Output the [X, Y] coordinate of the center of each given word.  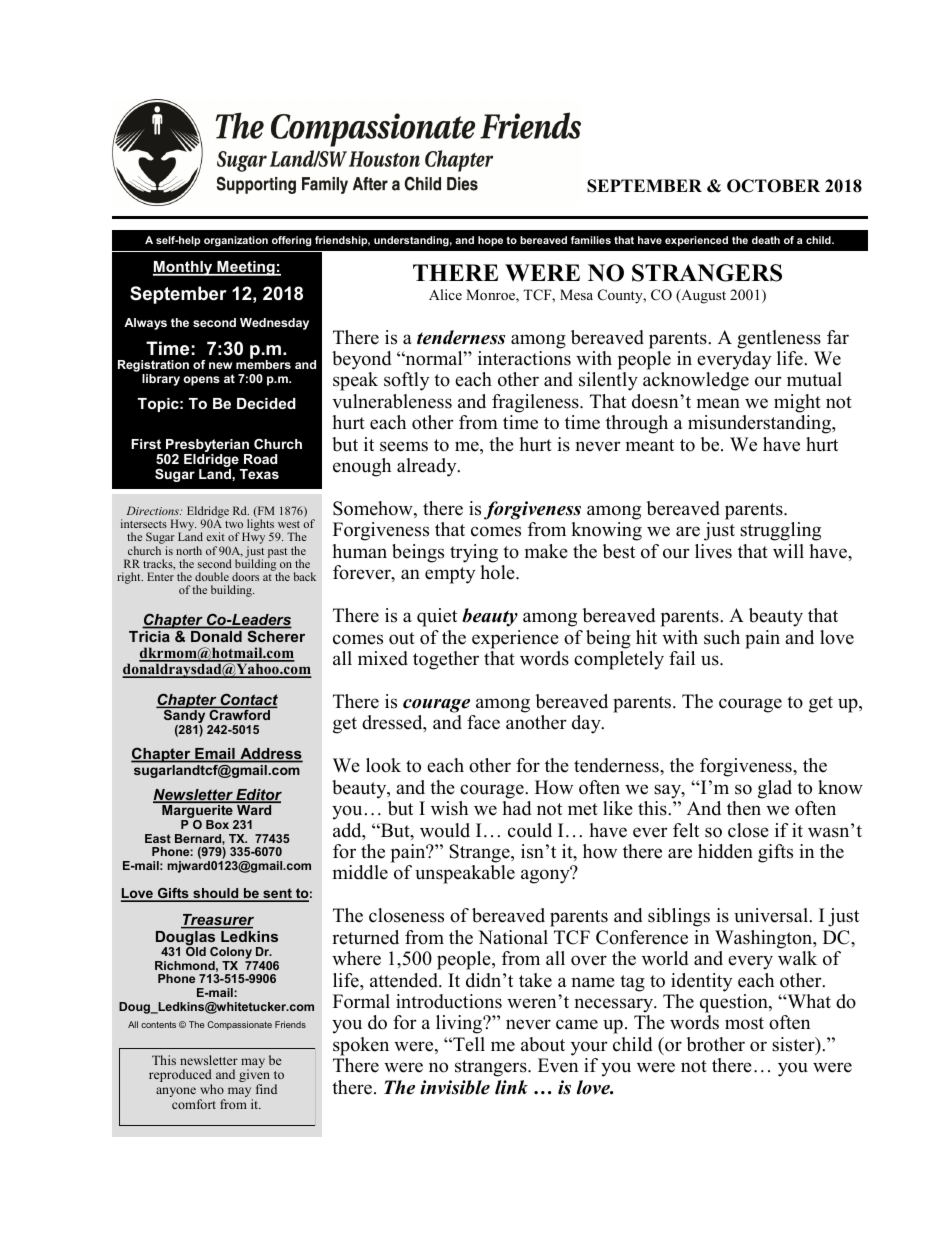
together [446, 660]
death [766, 240]
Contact [248, 700]
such [722, 637]
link [511, 1087]
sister [794, 1045]
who [212, 1089]
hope [490, 241]
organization [236, 241]
